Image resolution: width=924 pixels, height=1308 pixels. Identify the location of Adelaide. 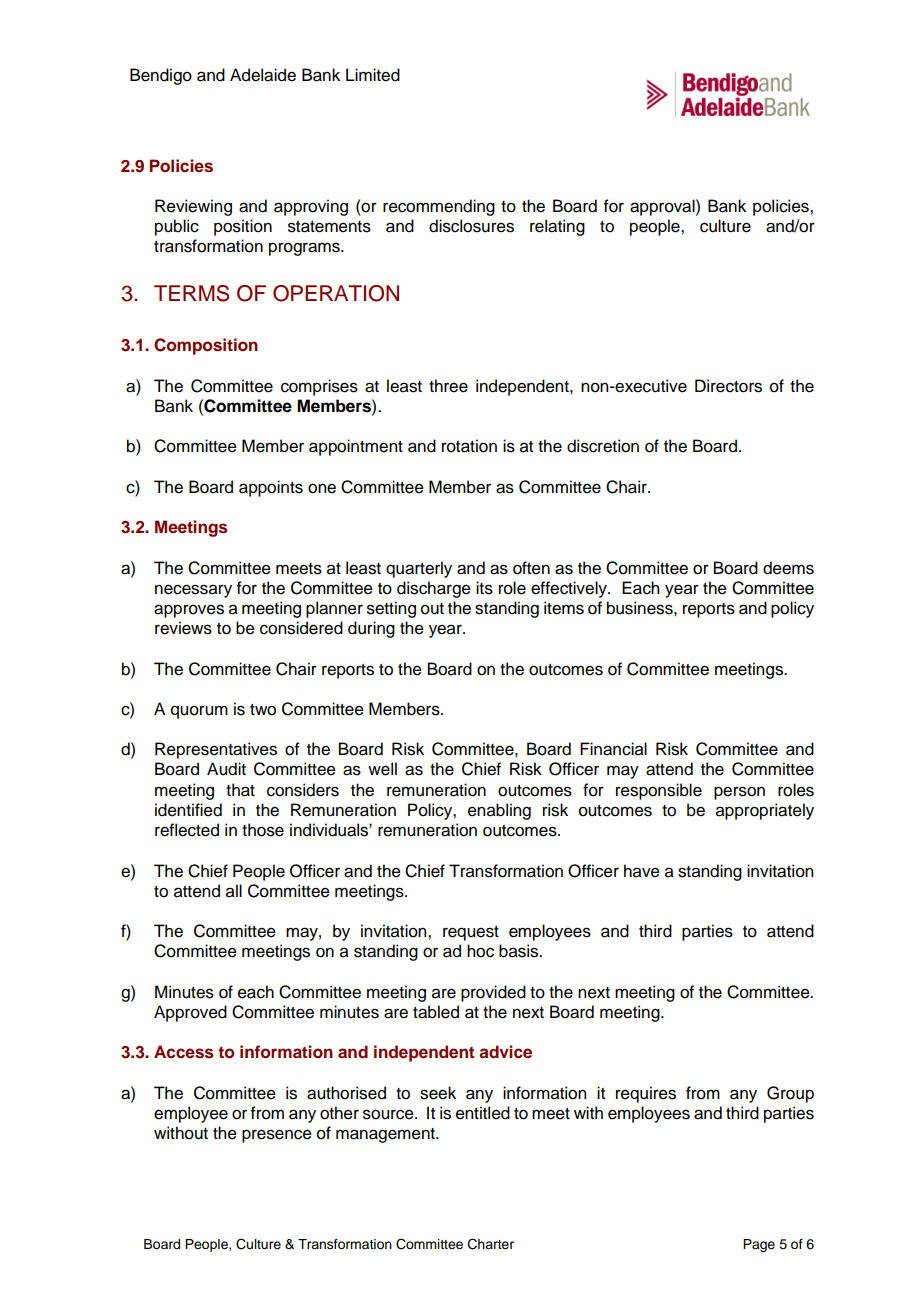
(263, 75).
